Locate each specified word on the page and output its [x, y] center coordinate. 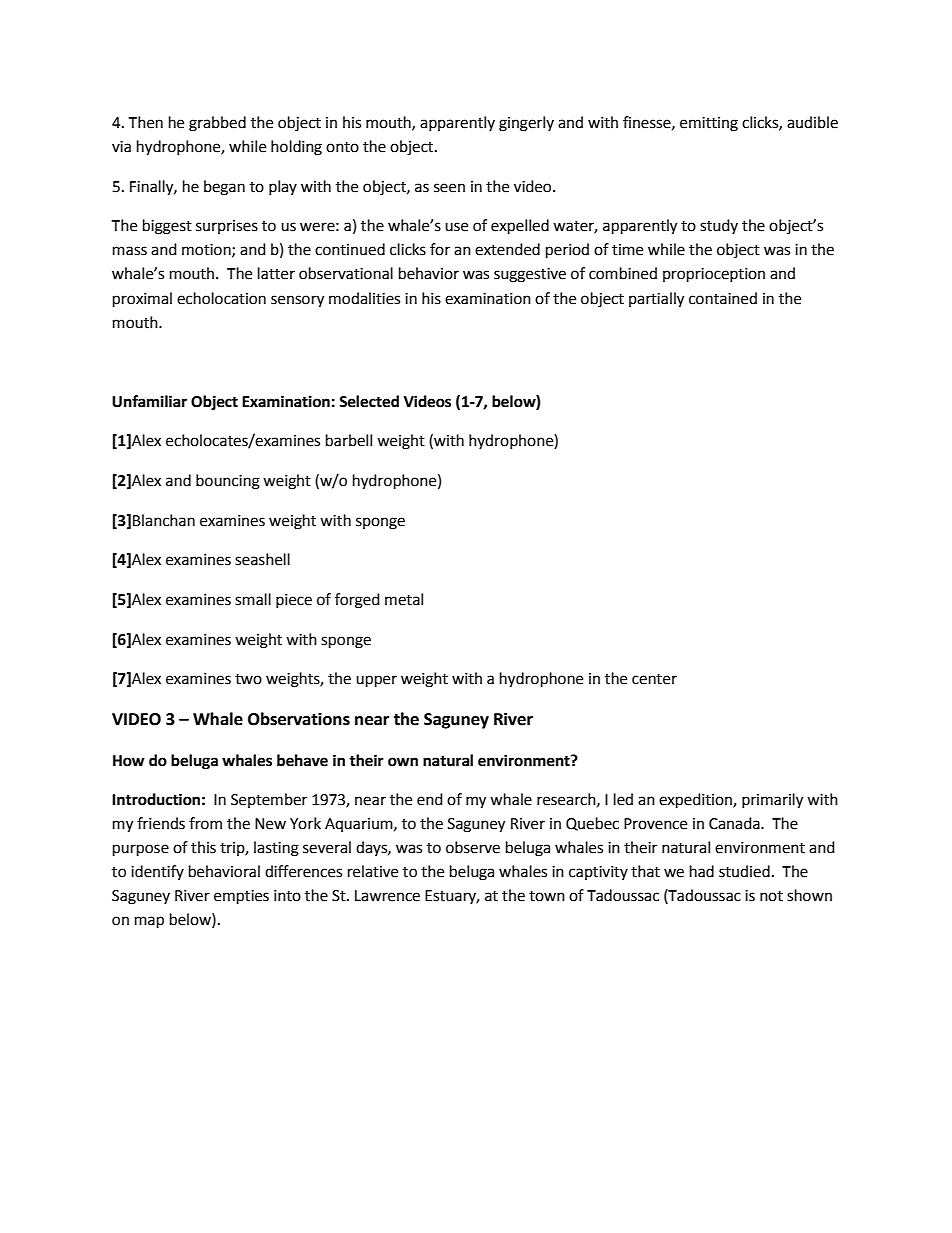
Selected [369, 401]
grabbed [217, 124]
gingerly [526, 124]
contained [723, 298]
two [248, 679]
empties [241, 897]
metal [404, 599]
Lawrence [387, 896]
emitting [709, 124]
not [771, 896]
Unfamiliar [149, 401]
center [654, 679]
